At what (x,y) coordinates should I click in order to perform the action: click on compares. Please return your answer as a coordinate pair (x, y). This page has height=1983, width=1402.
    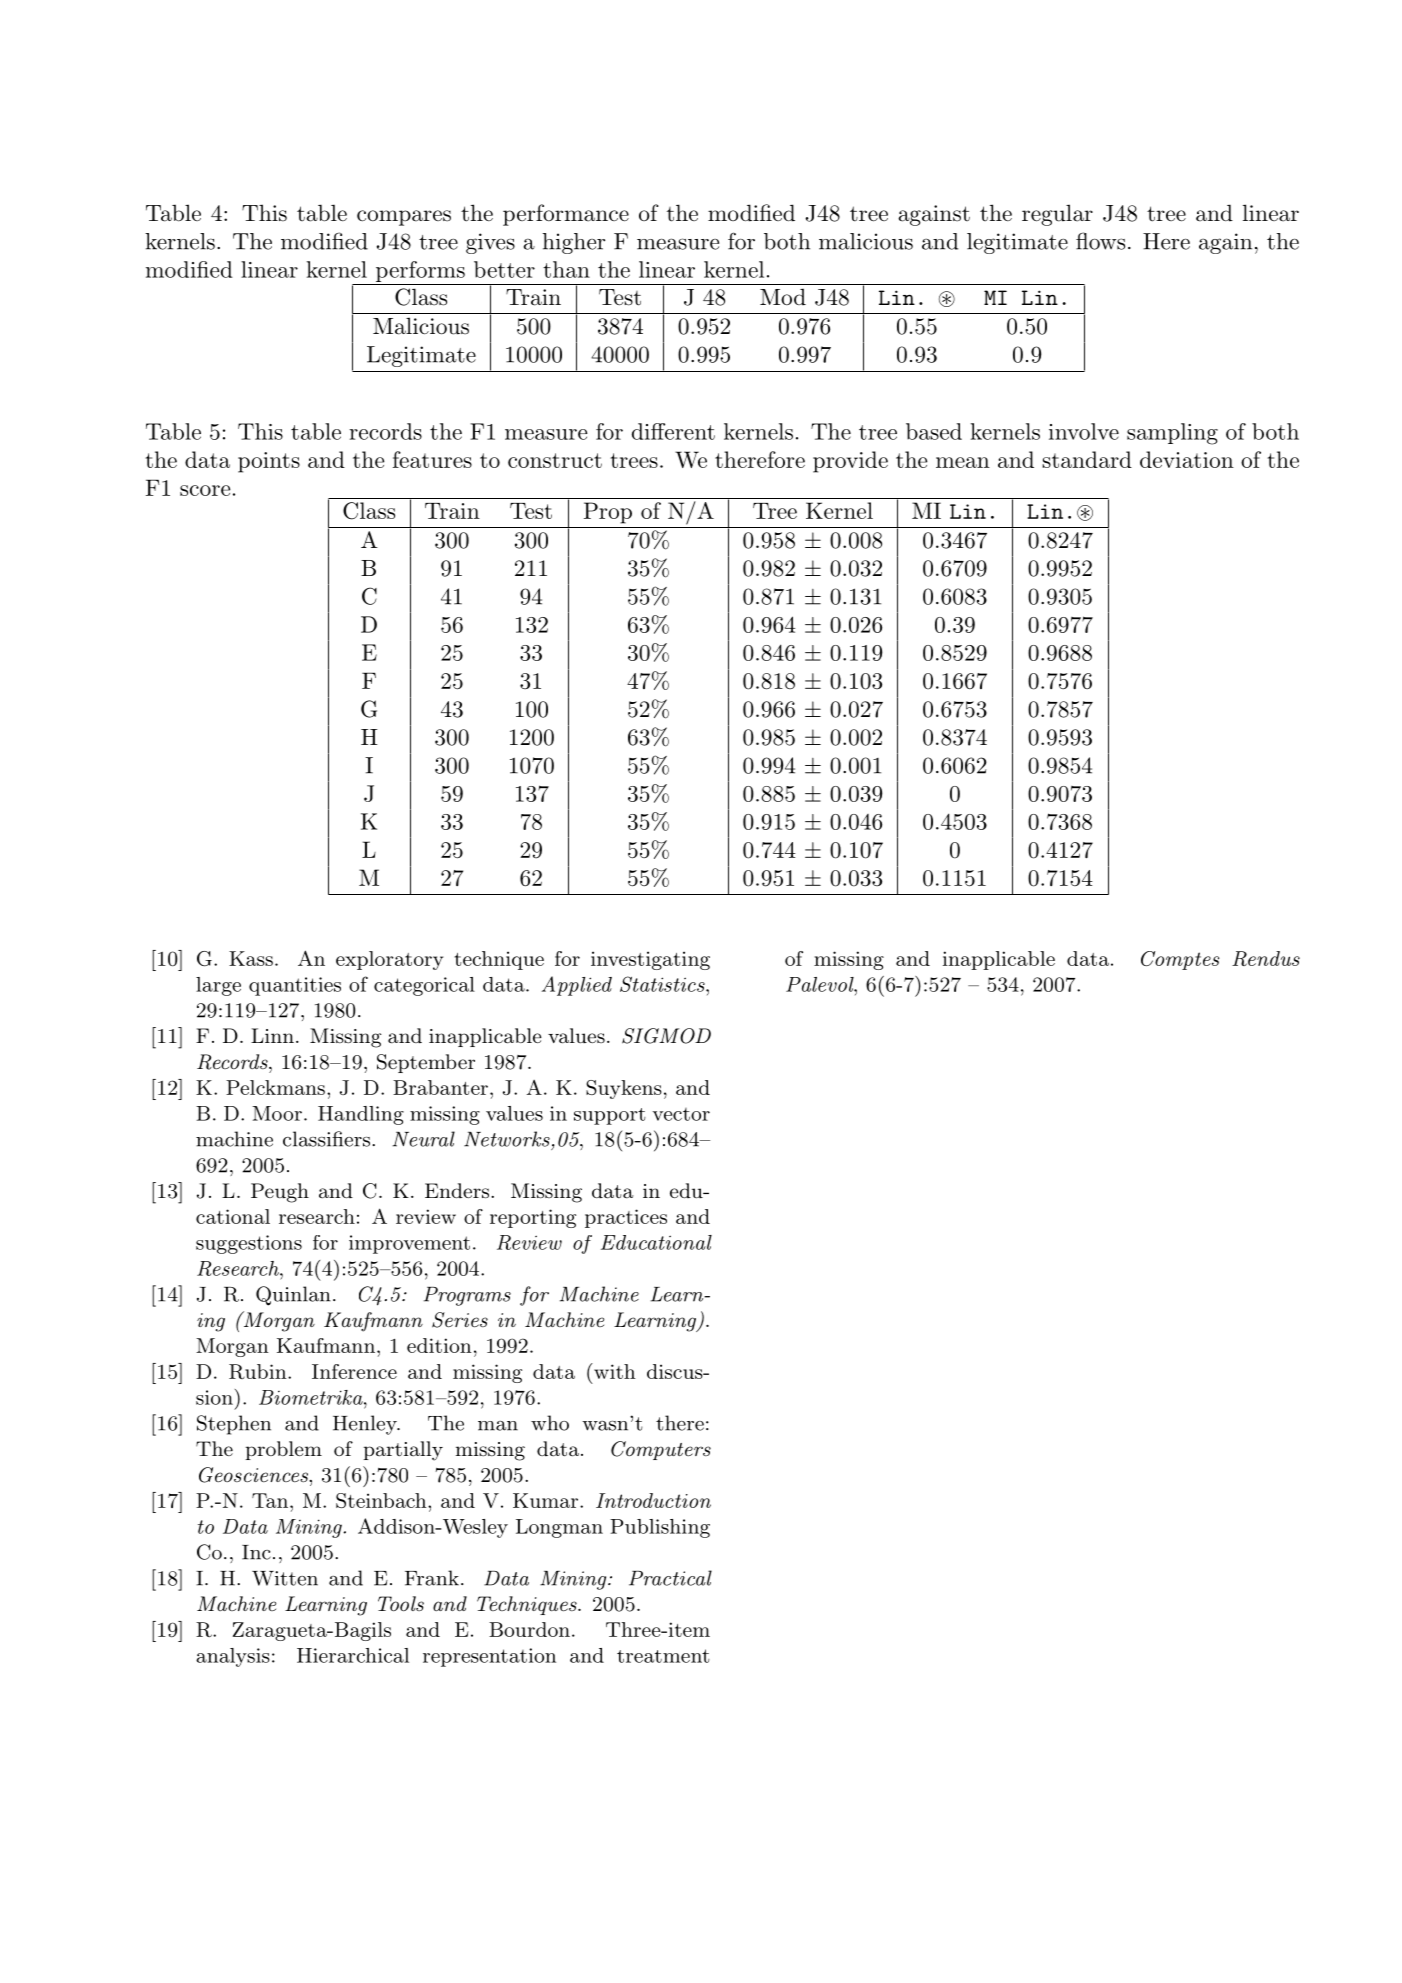
    Looking at the image, I should click on (404, 218).
